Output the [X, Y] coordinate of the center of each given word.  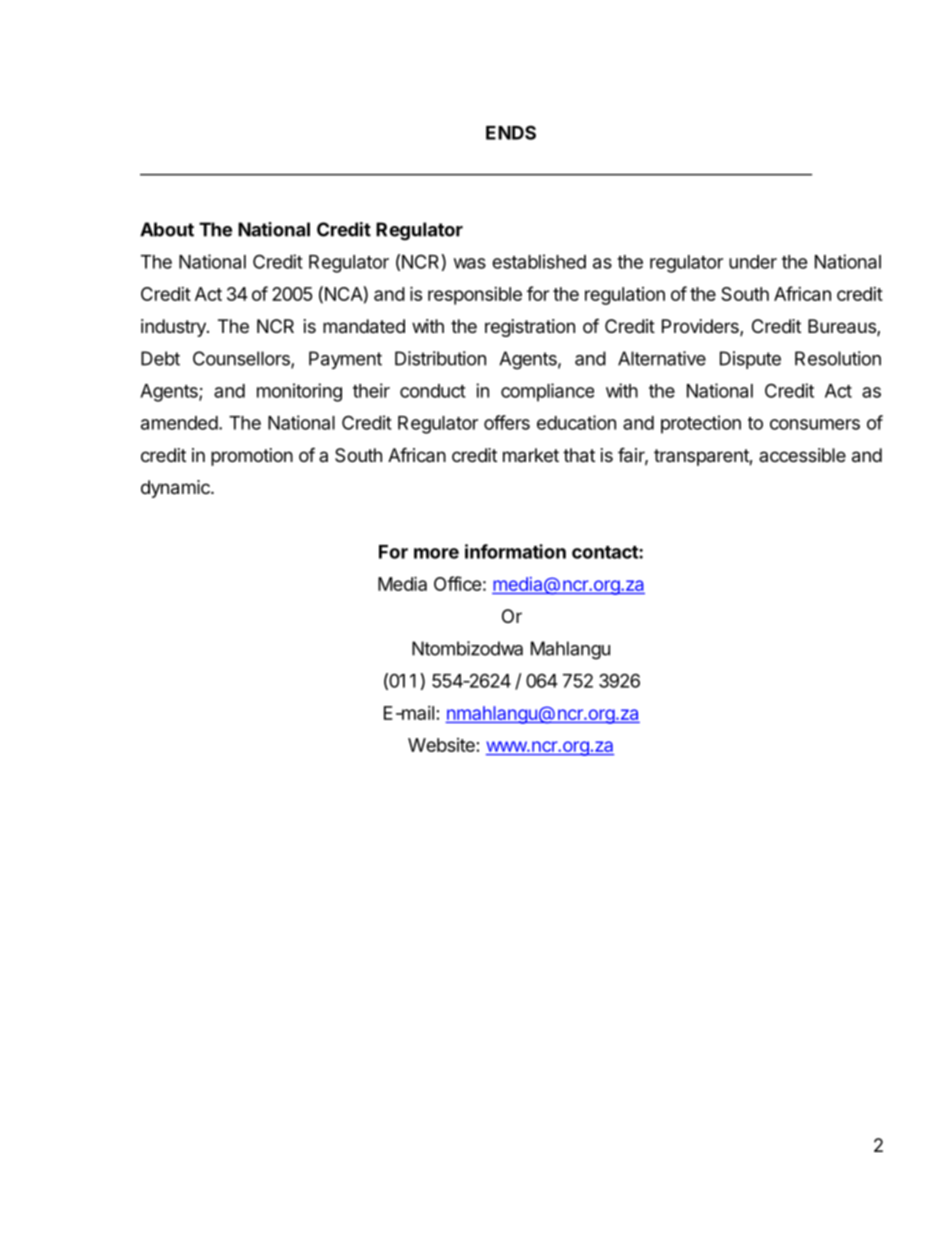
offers [507, 422]
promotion [252, 457]
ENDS [511, 132]
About [167, 229]
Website [441, 745]
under [753, 262]
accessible [802, 455]
